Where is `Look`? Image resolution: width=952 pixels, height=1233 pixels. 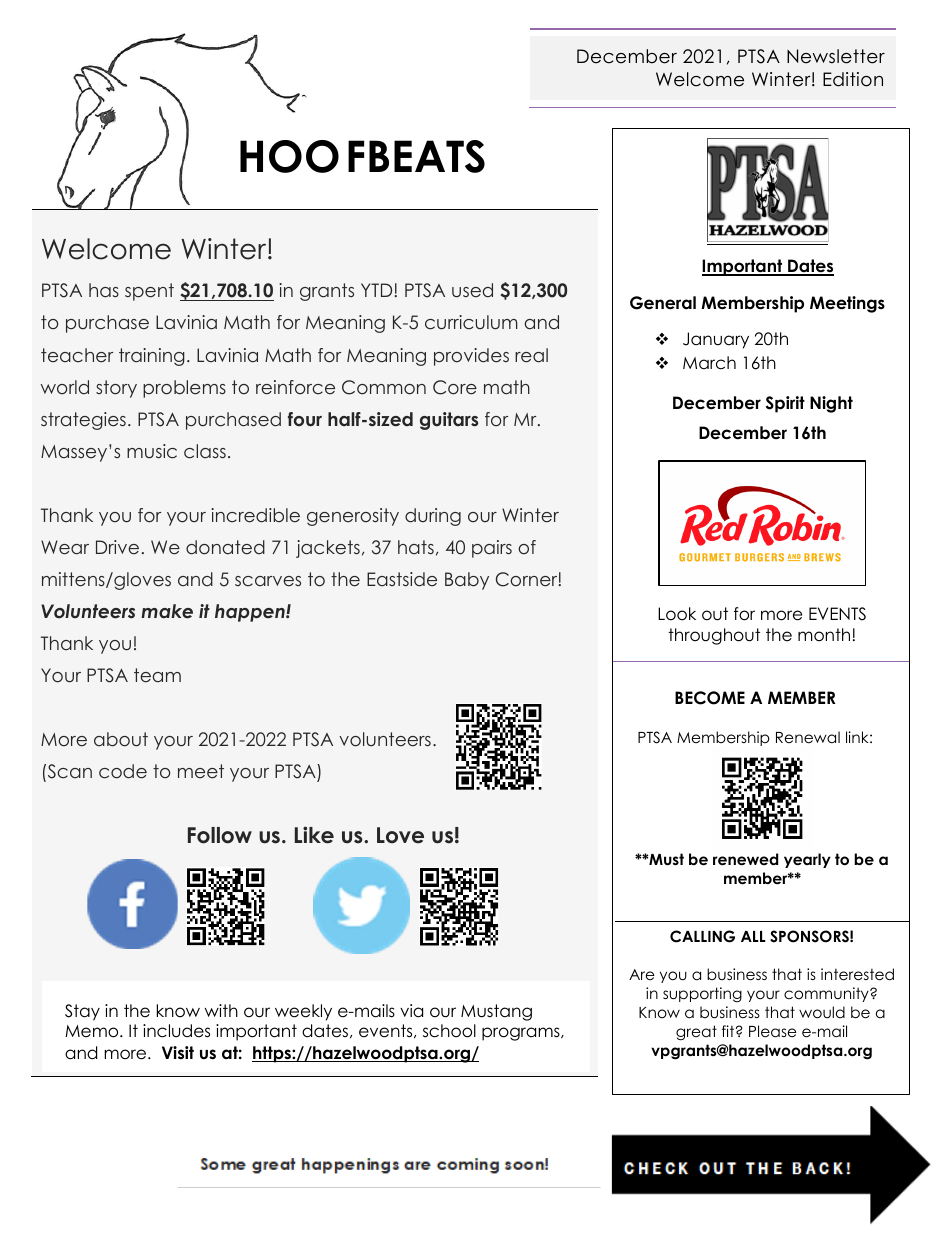 Look is located at coordinates (677, 614).
